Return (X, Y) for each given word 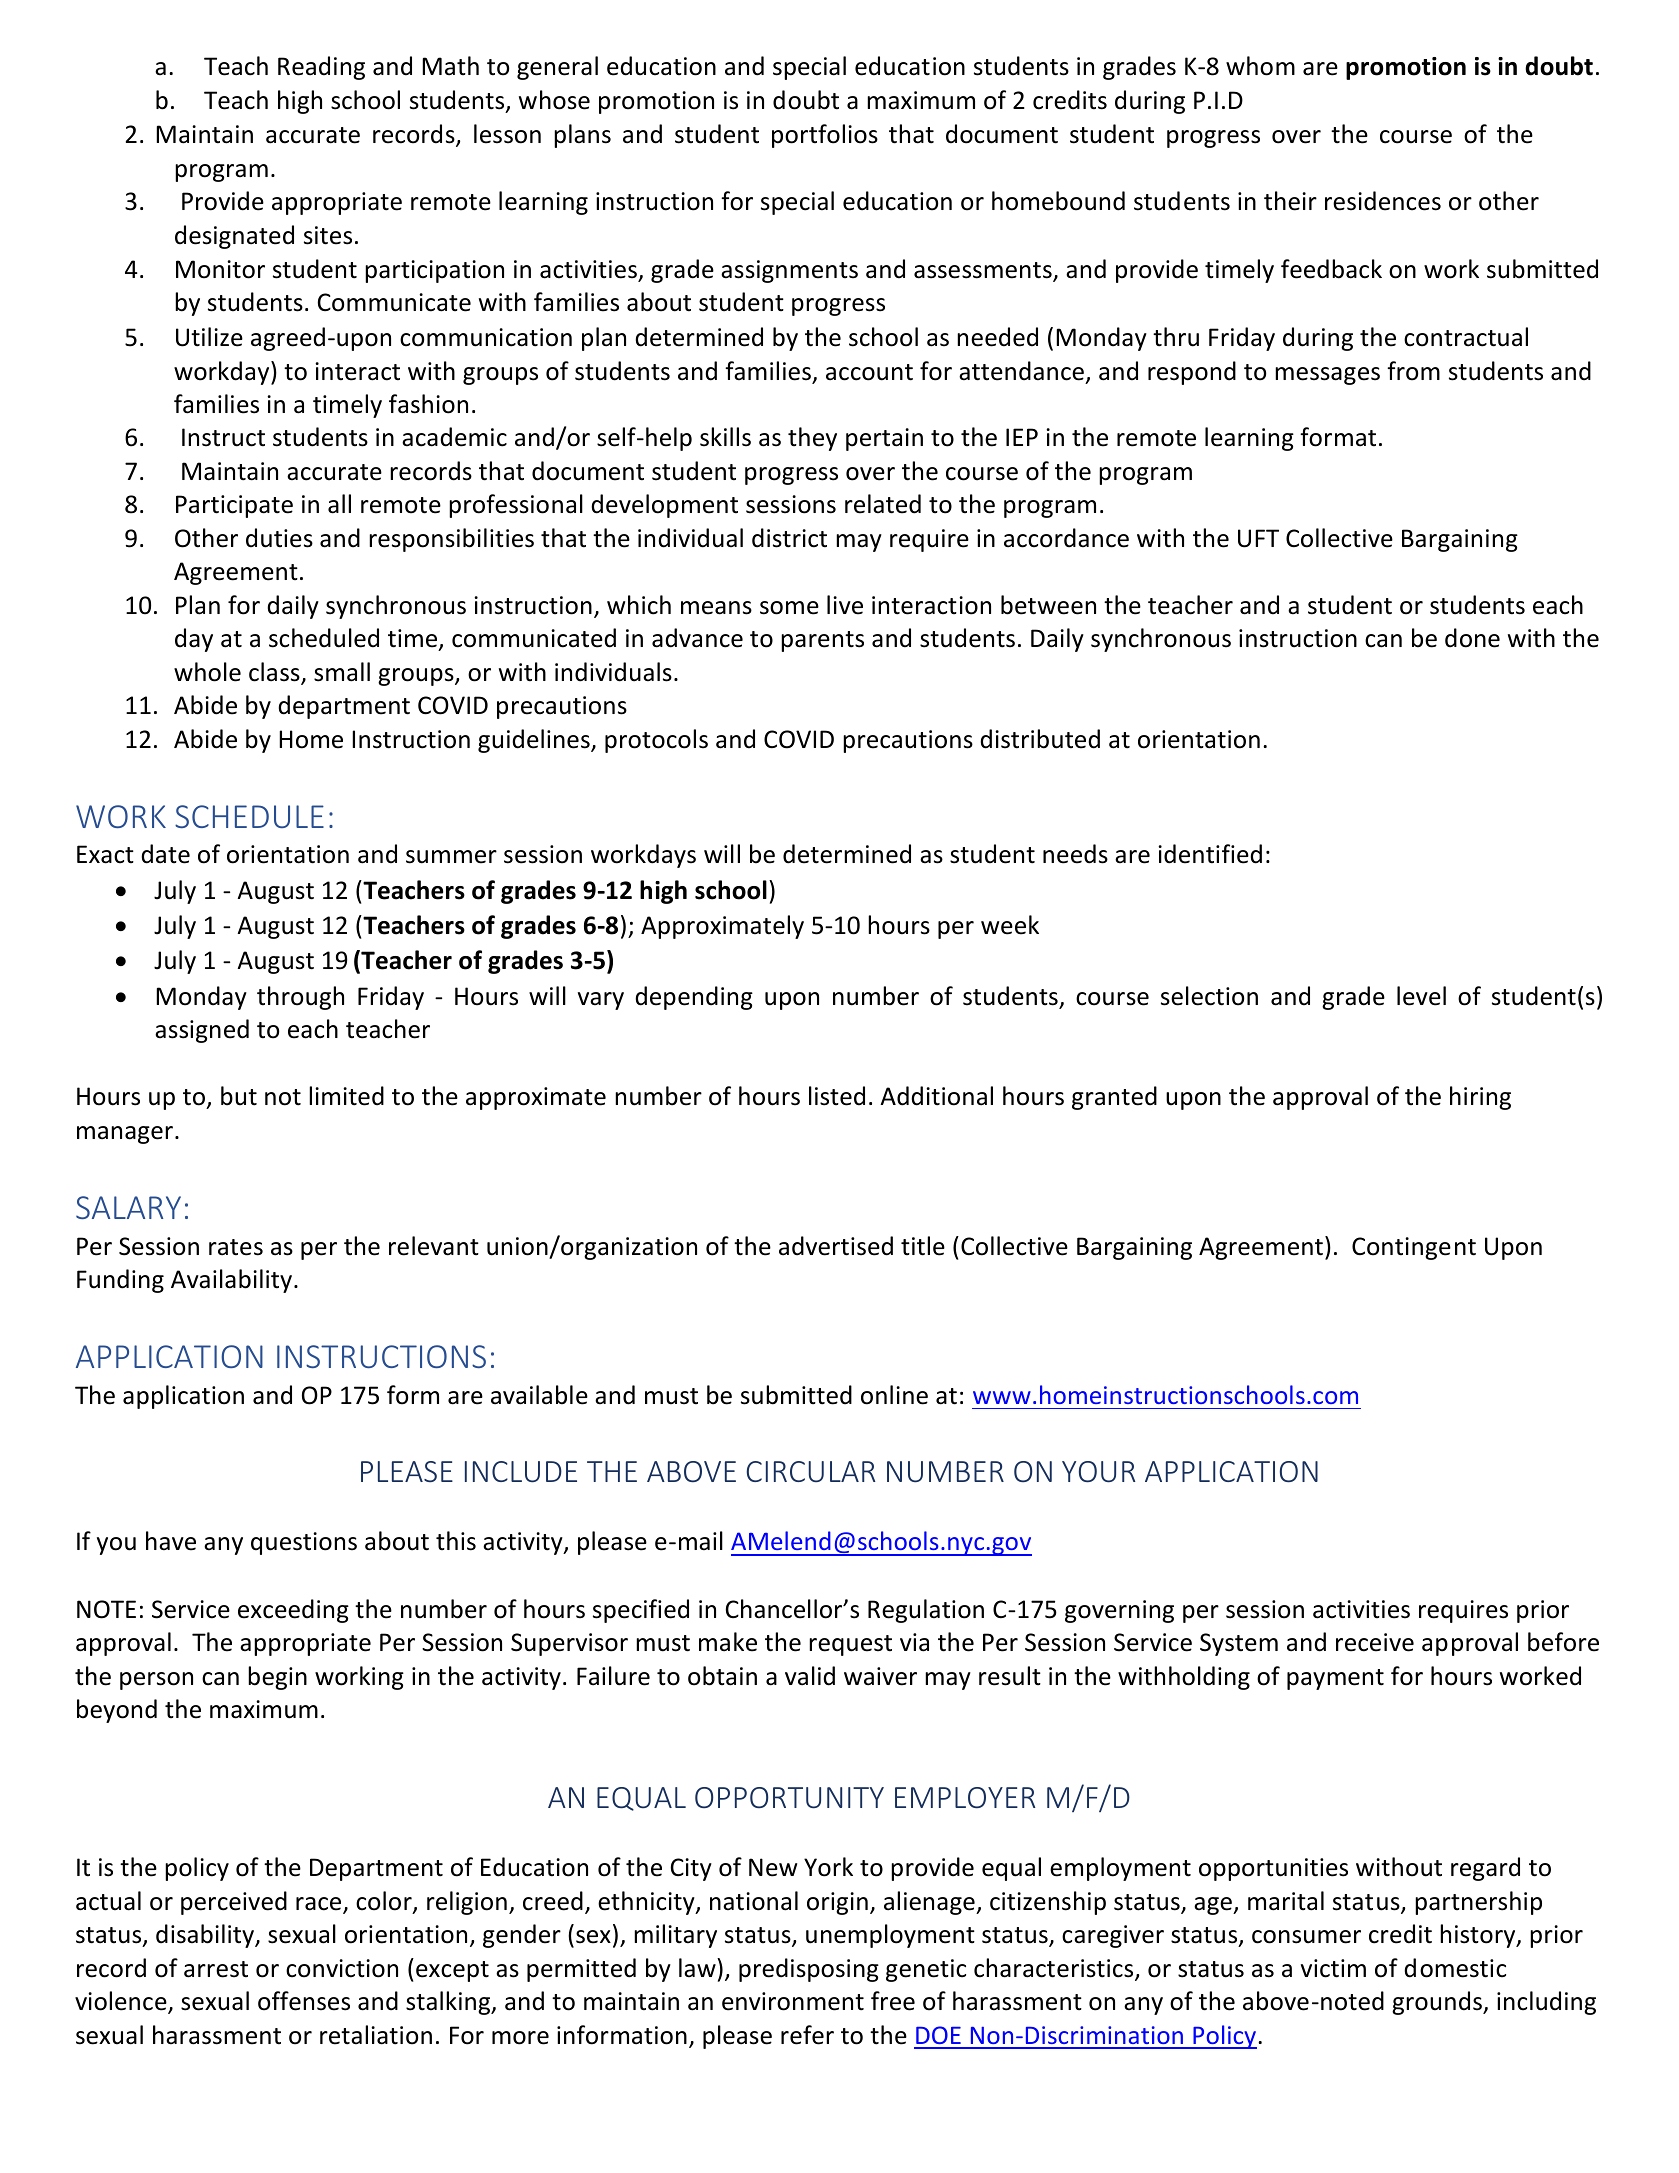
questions (304, 1543)
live (845, 605)
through (300, 998)
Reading (321, 68)
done (1472, 638)
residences (1383, 201)
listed (837, 1096)
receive (1375, 1642)
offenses (304, 2001)
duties (279, 538)
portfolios (825, 136)
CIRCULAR (810, 1471)
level (1421, 996)
